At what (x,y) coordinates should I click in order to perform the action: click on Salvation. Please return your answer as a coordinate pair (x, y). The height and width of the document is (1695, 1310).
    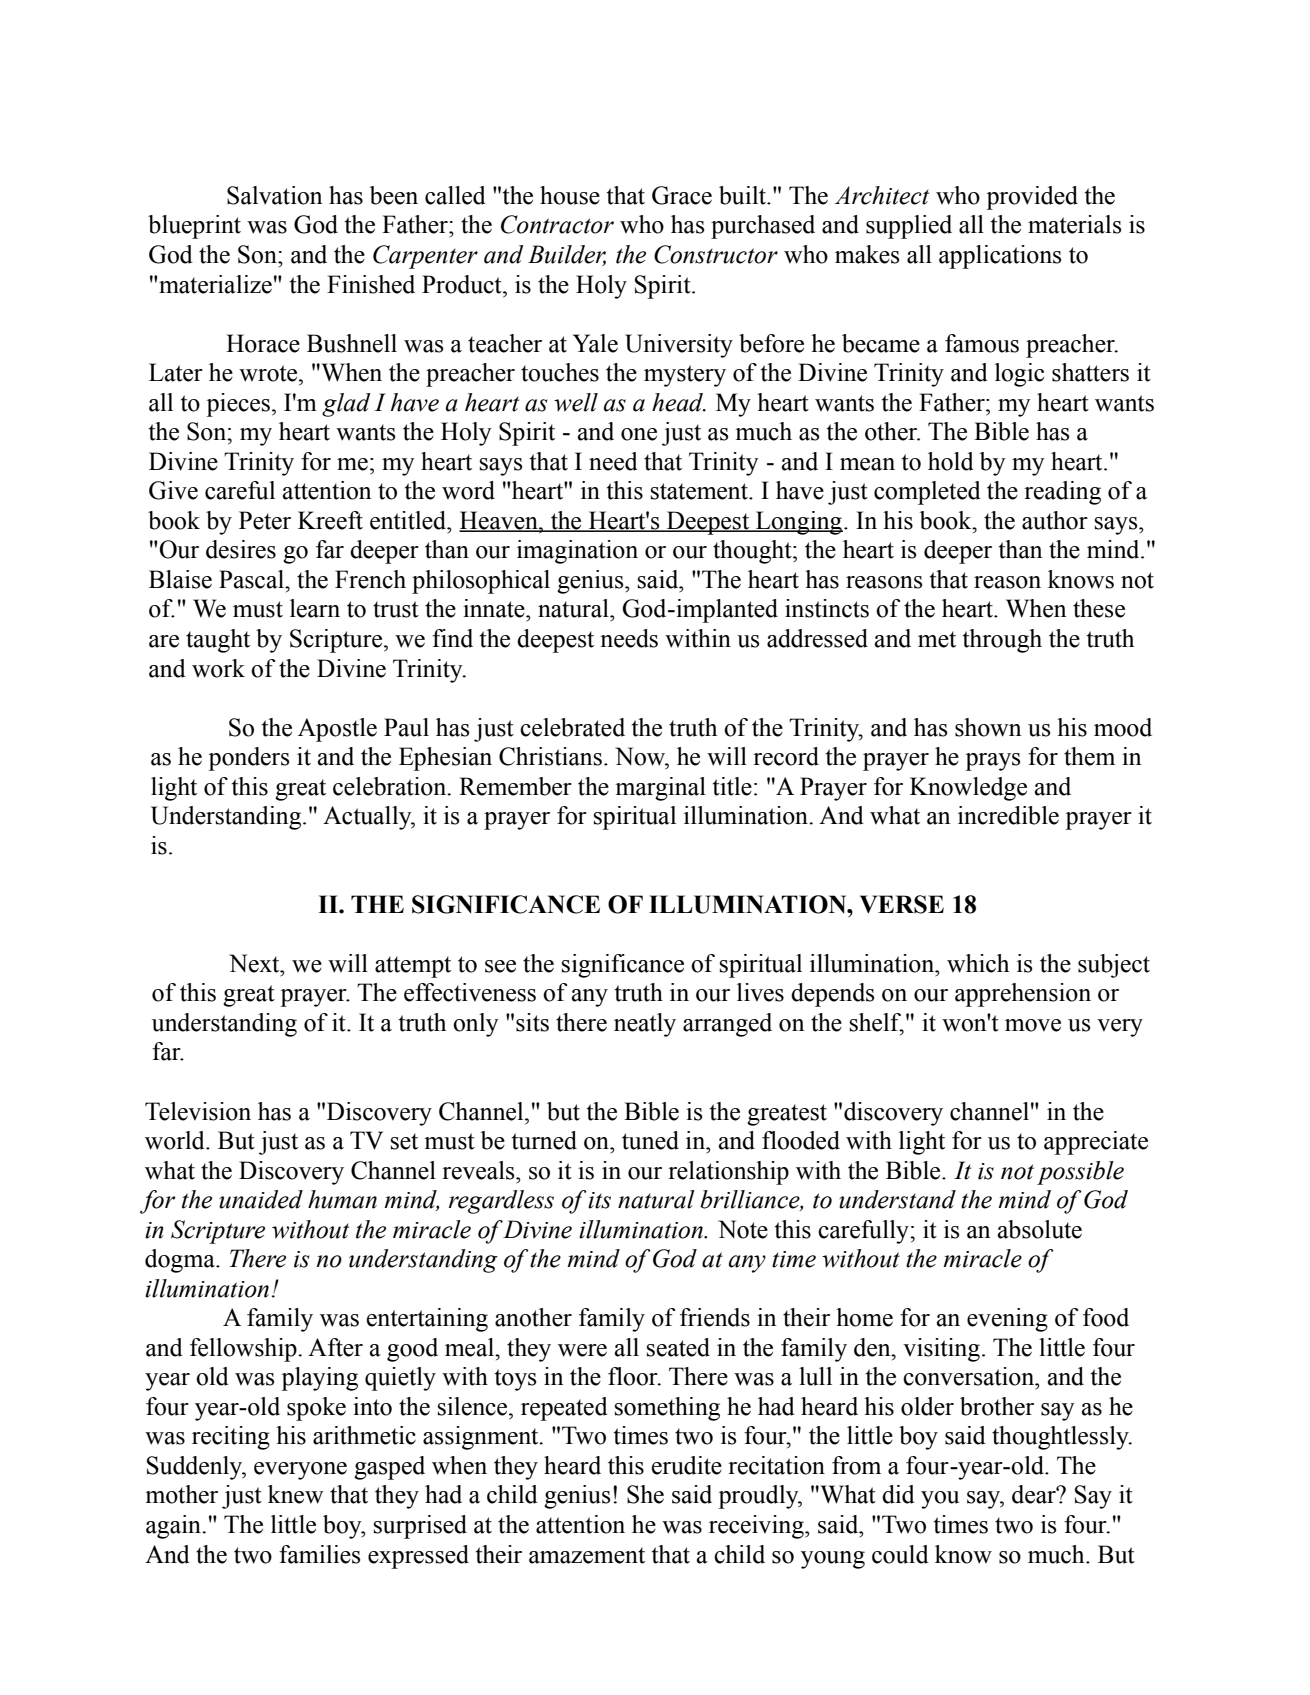
    Looking at the image, I should click on (275, 195).
